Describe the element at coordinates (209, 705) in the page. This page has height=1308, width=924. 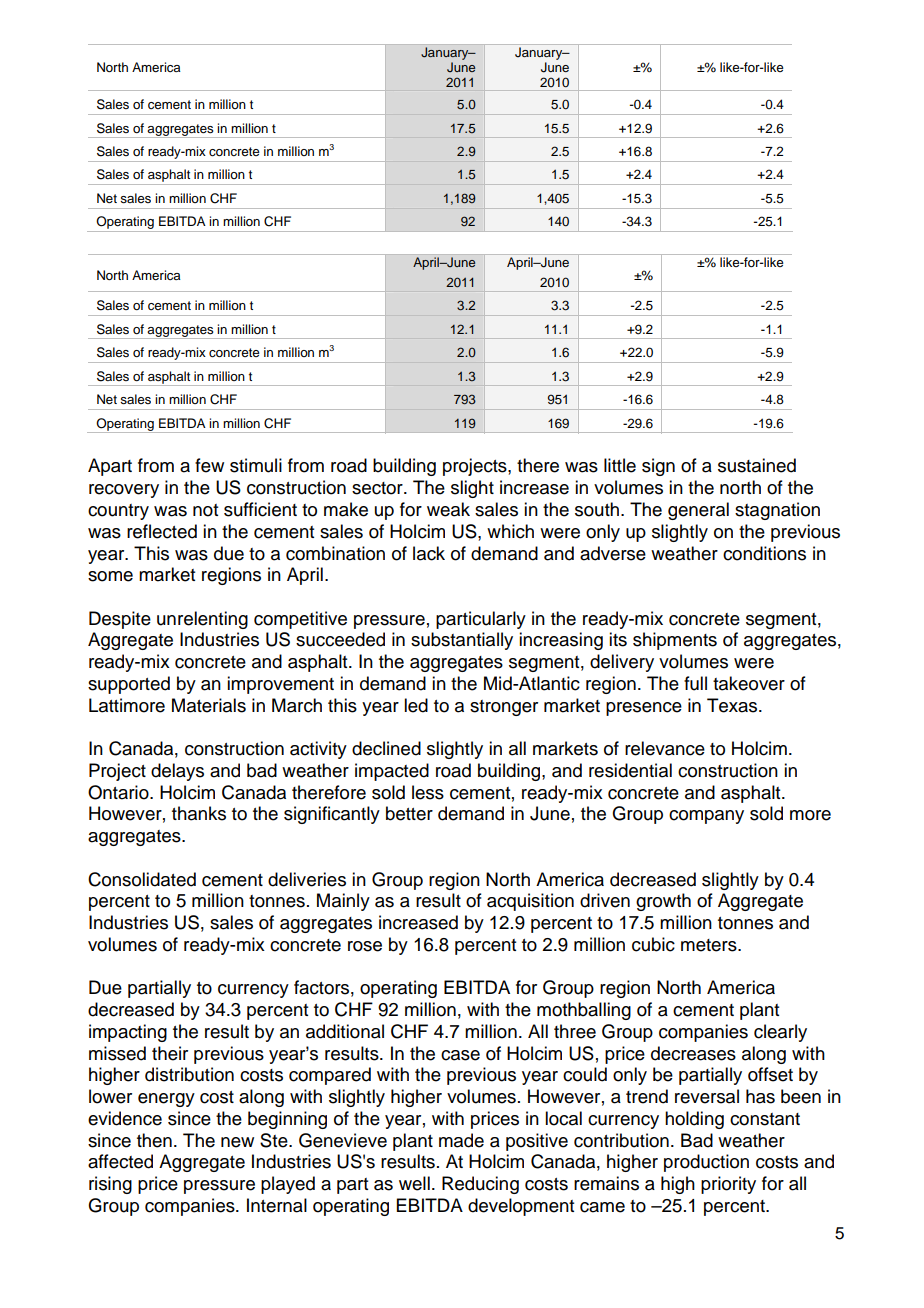
I see `Materials` at that location.
